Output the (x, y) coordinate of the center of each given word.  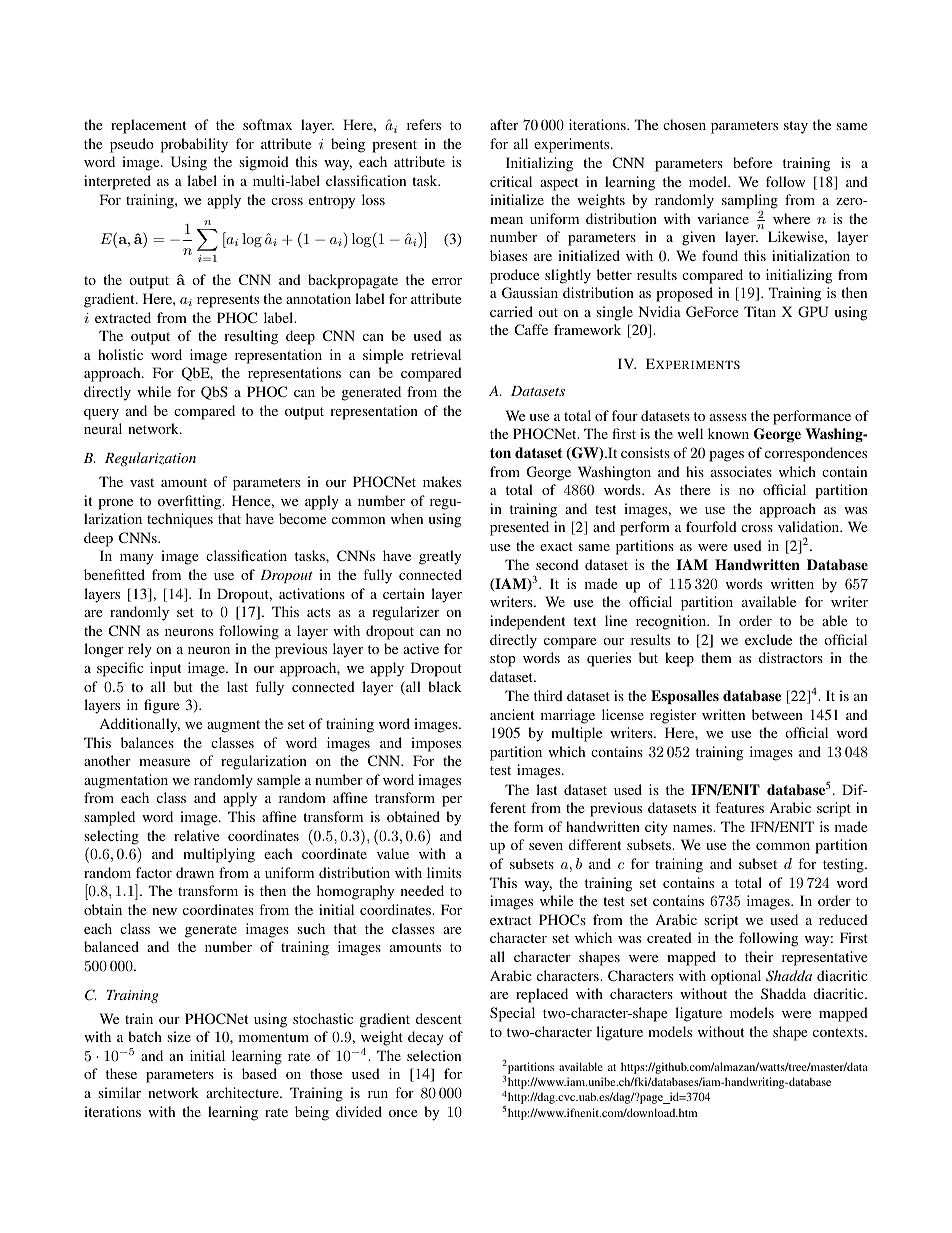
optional (736, 977)
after (504, 124)
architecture (243, 1092)
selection (434, 1055)
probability (194, 145)
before (752, 162)
